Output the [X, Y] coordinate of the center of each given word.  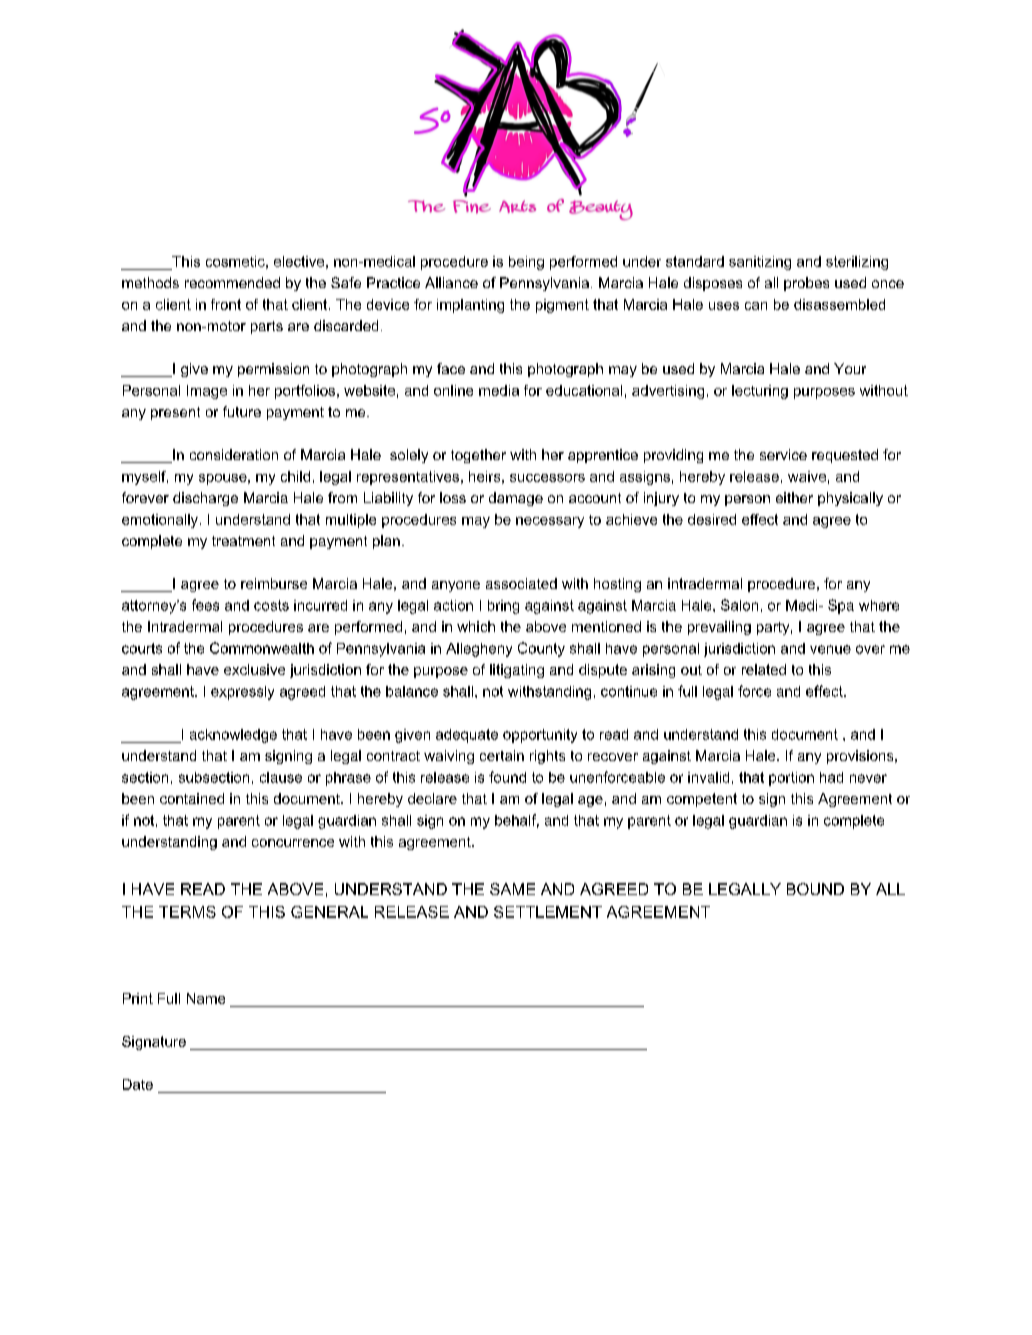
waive [807, 476]
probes [806, 284]
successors [547, 478]
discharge [205, 499]
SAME [512, 889]
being [526, 263]
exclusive [254, 669]
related [764, 669]
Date [138, 1084]
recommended [232, 282]
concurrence [293, 843]
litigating [517, 671]
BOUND [815, 889]
